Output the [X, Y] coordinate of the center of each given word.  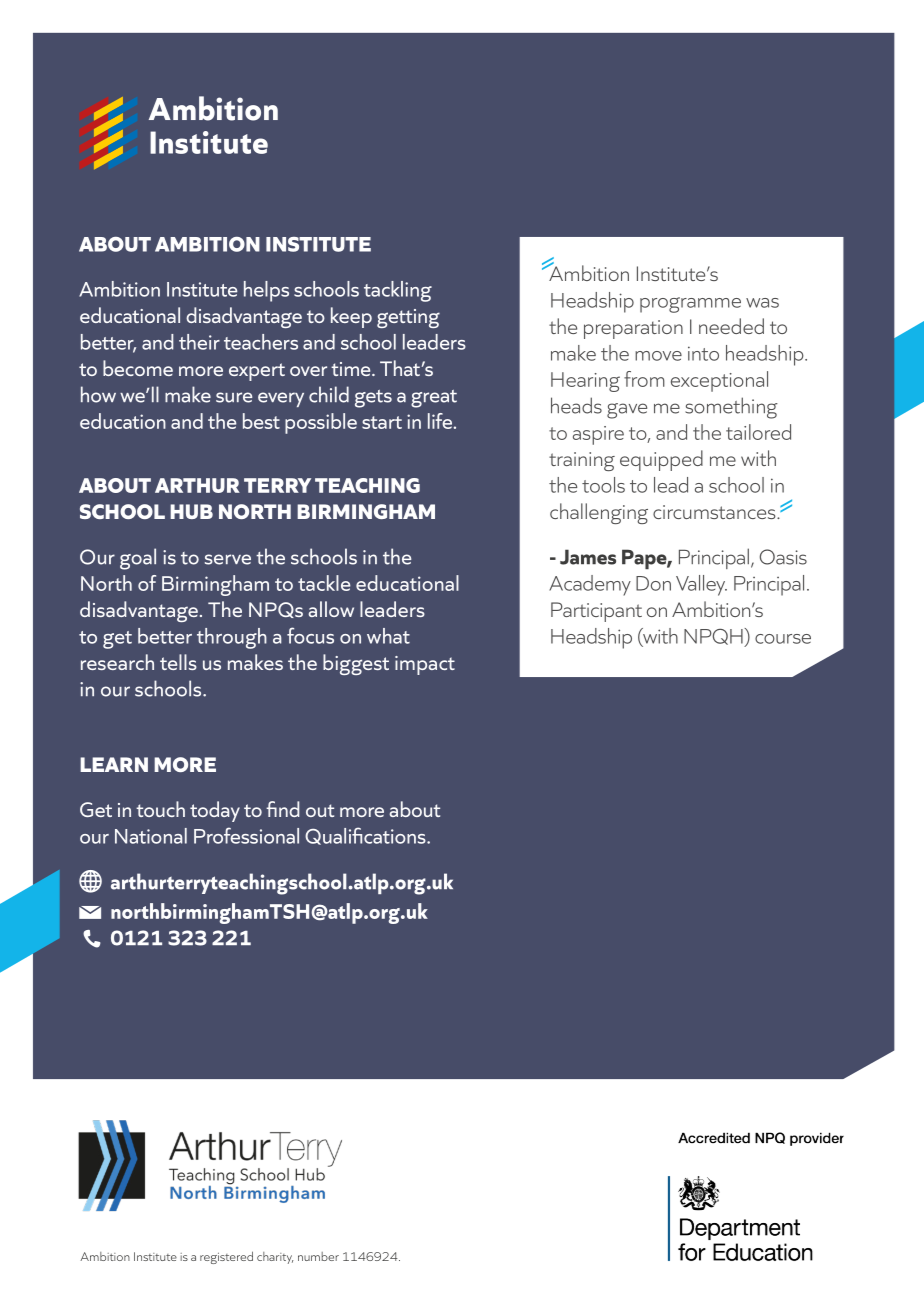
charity [275, 1258]
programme [690, 305]
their [199, 342]
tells [178, 662]
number [318, 1256]
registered [226, 1257]
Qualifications [366, 836]
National [151, 836]
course [783, 639]
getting [408, 318]
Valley [701, 585]
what [388, 636]
